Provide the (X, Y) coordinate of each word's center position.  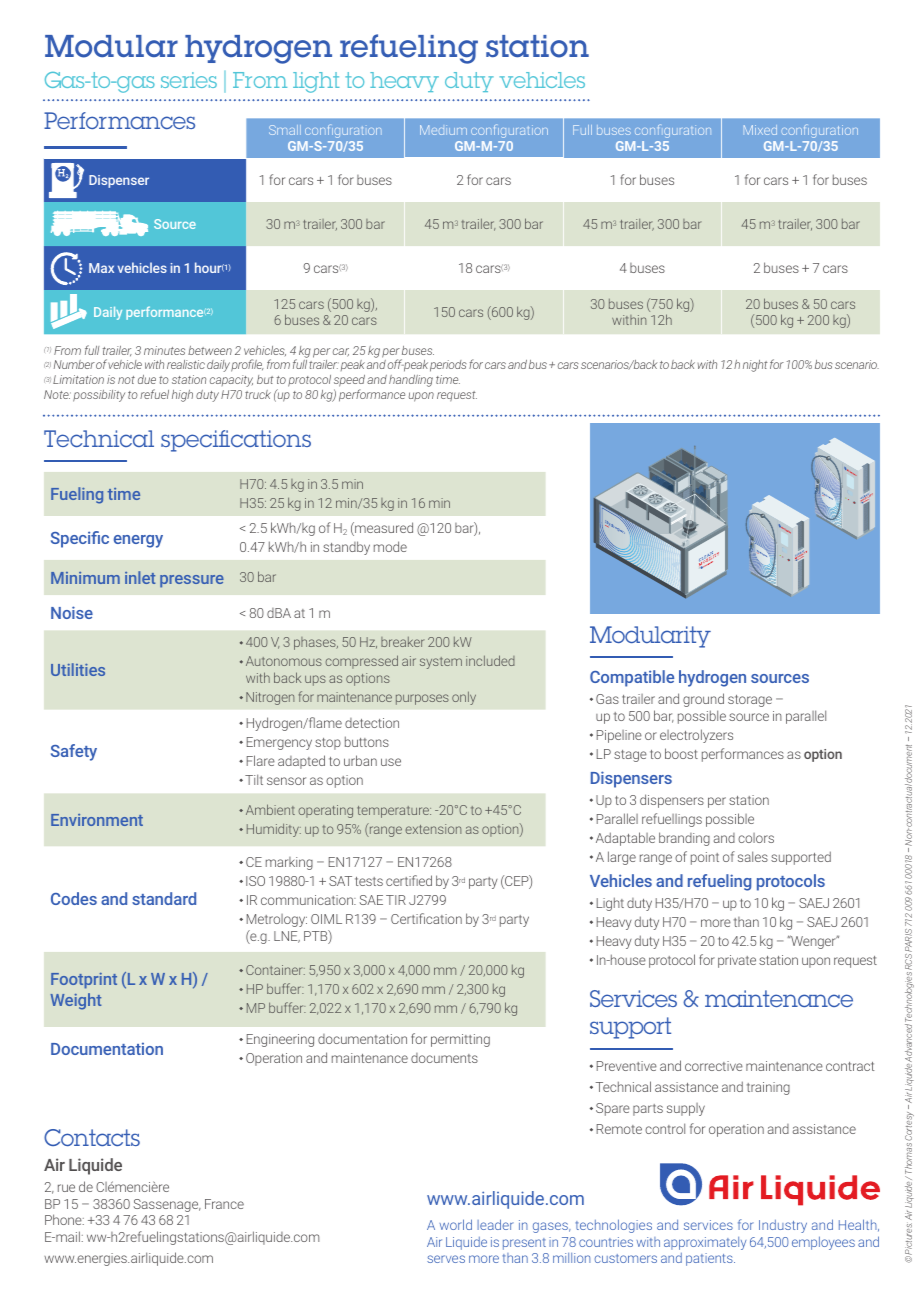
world (456, 1224)
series (189, 80)
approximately (705, 1243)
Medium (443, 130)
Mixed (760, 130)
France (224, 1204)
